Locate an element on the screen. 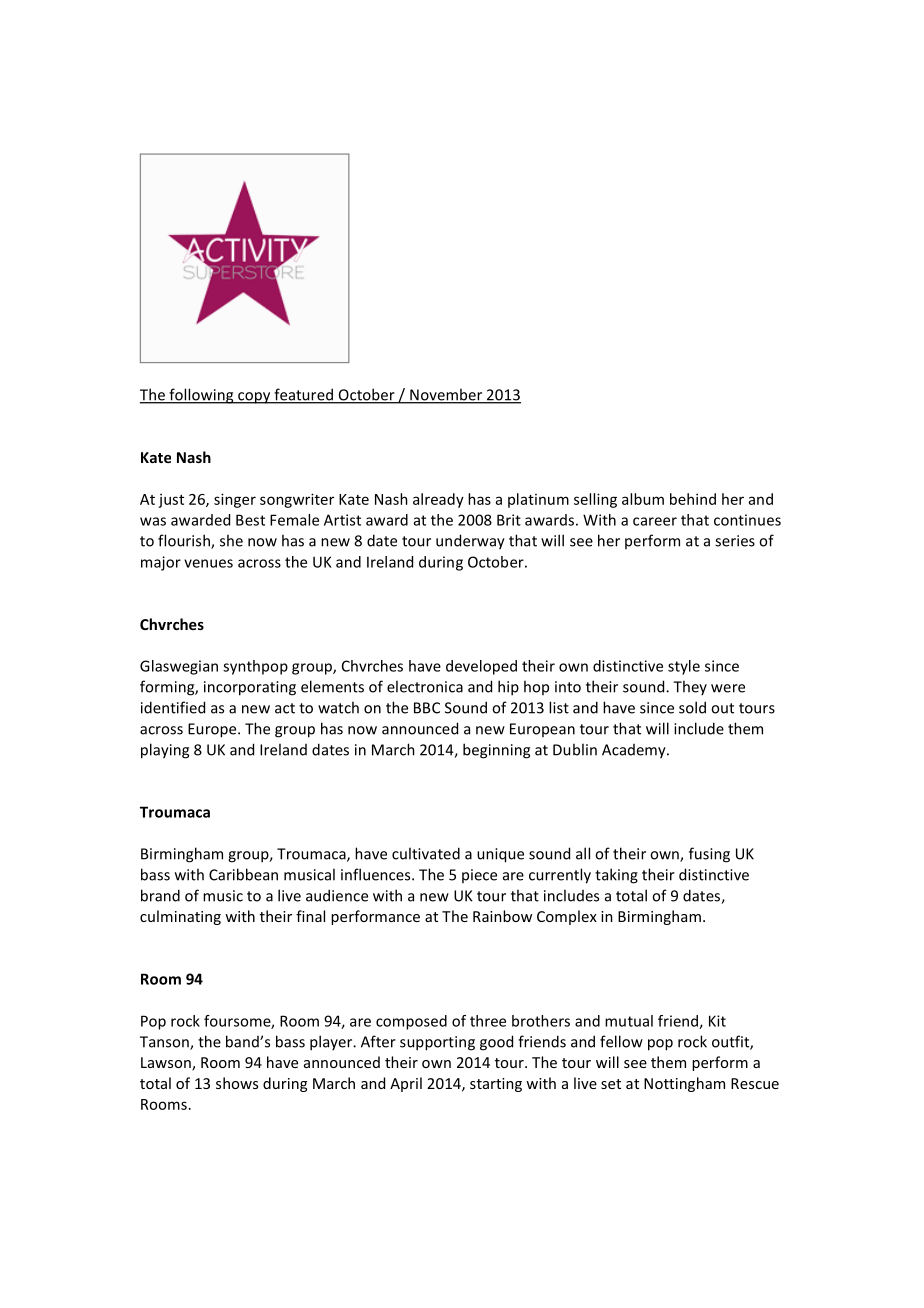 The width and height of the screenshot is (924, 1308). Academy is located at coordinates (635, 751).
